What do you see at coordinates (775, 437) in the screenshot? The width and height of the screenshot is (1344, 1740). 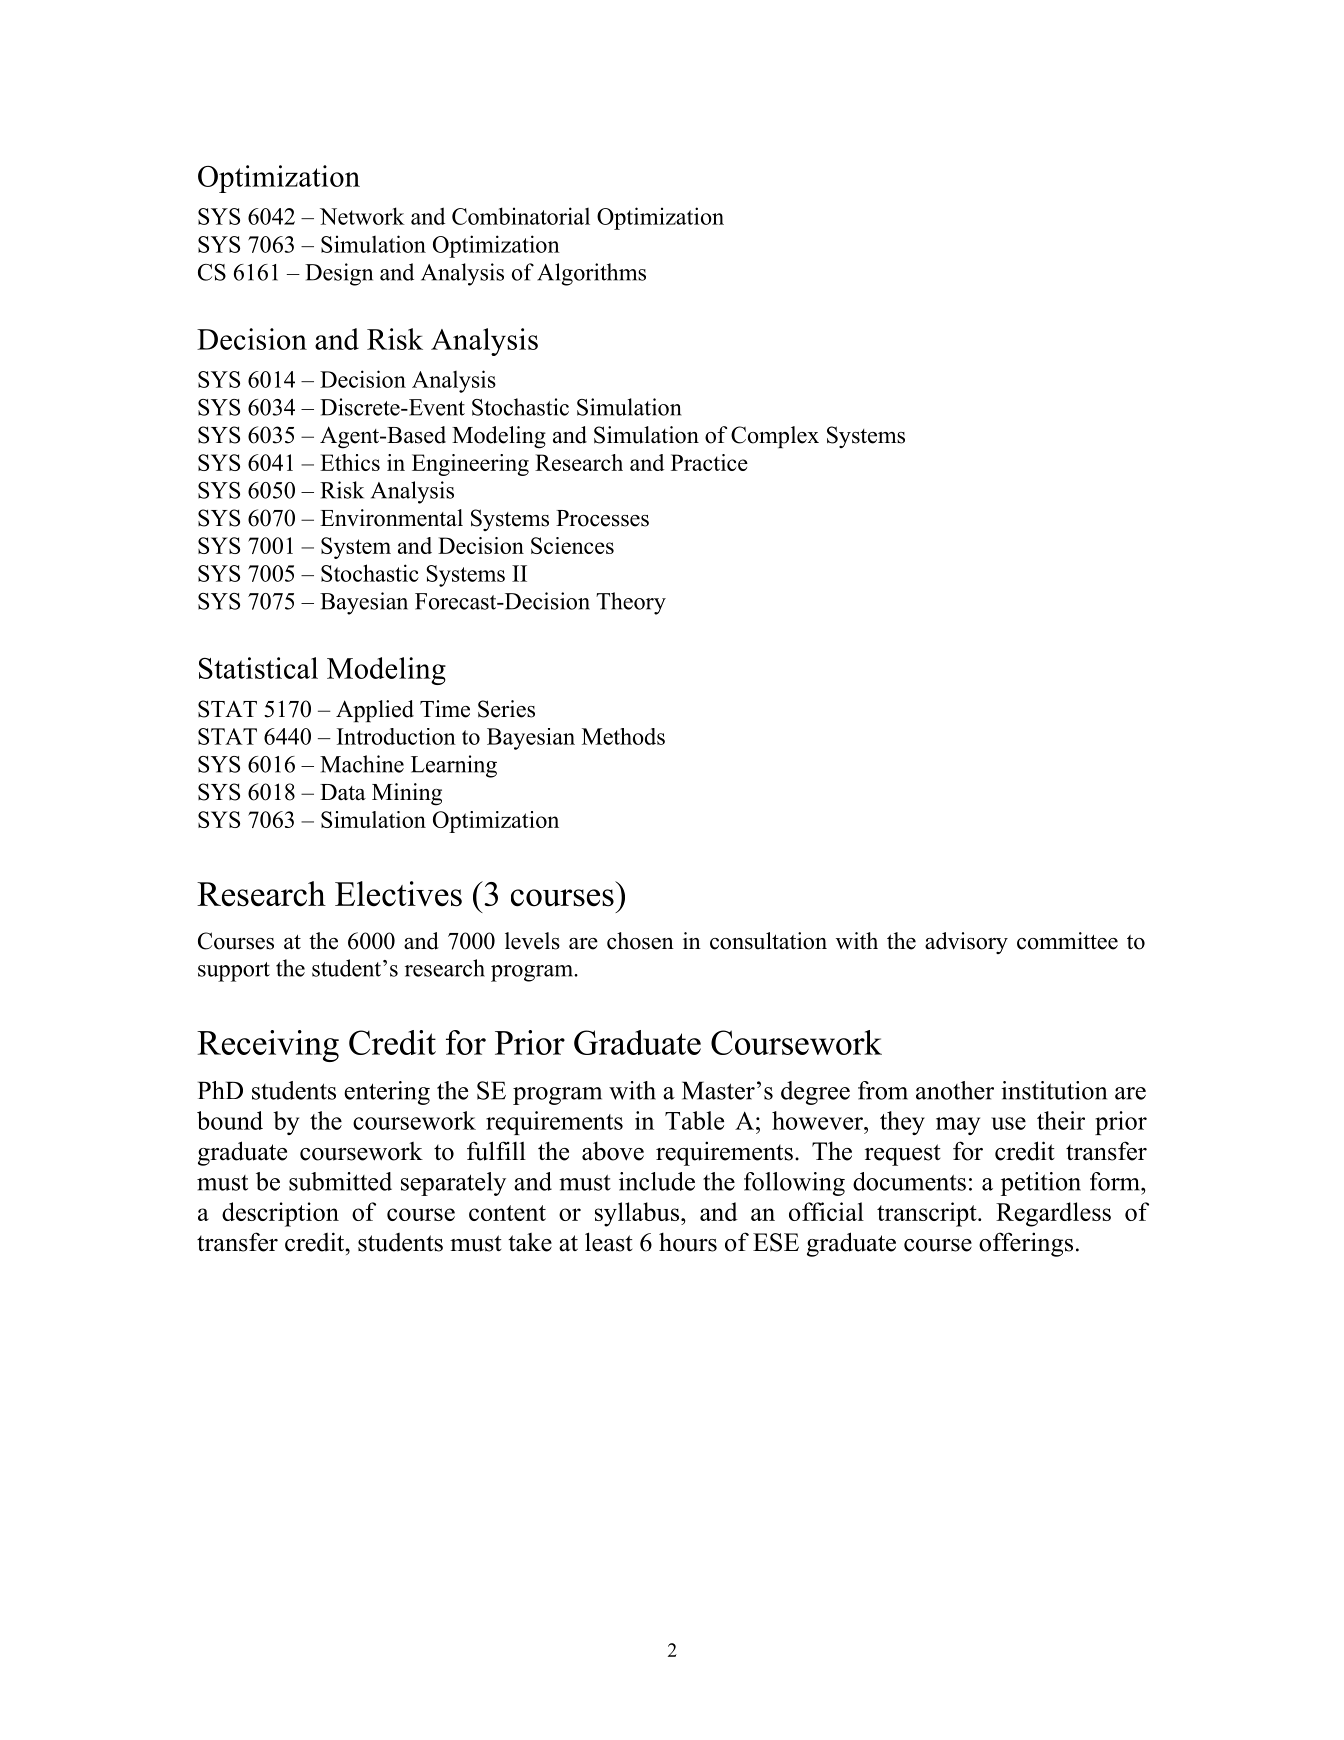 I see `Complex` at bounding box center [775, 437].
